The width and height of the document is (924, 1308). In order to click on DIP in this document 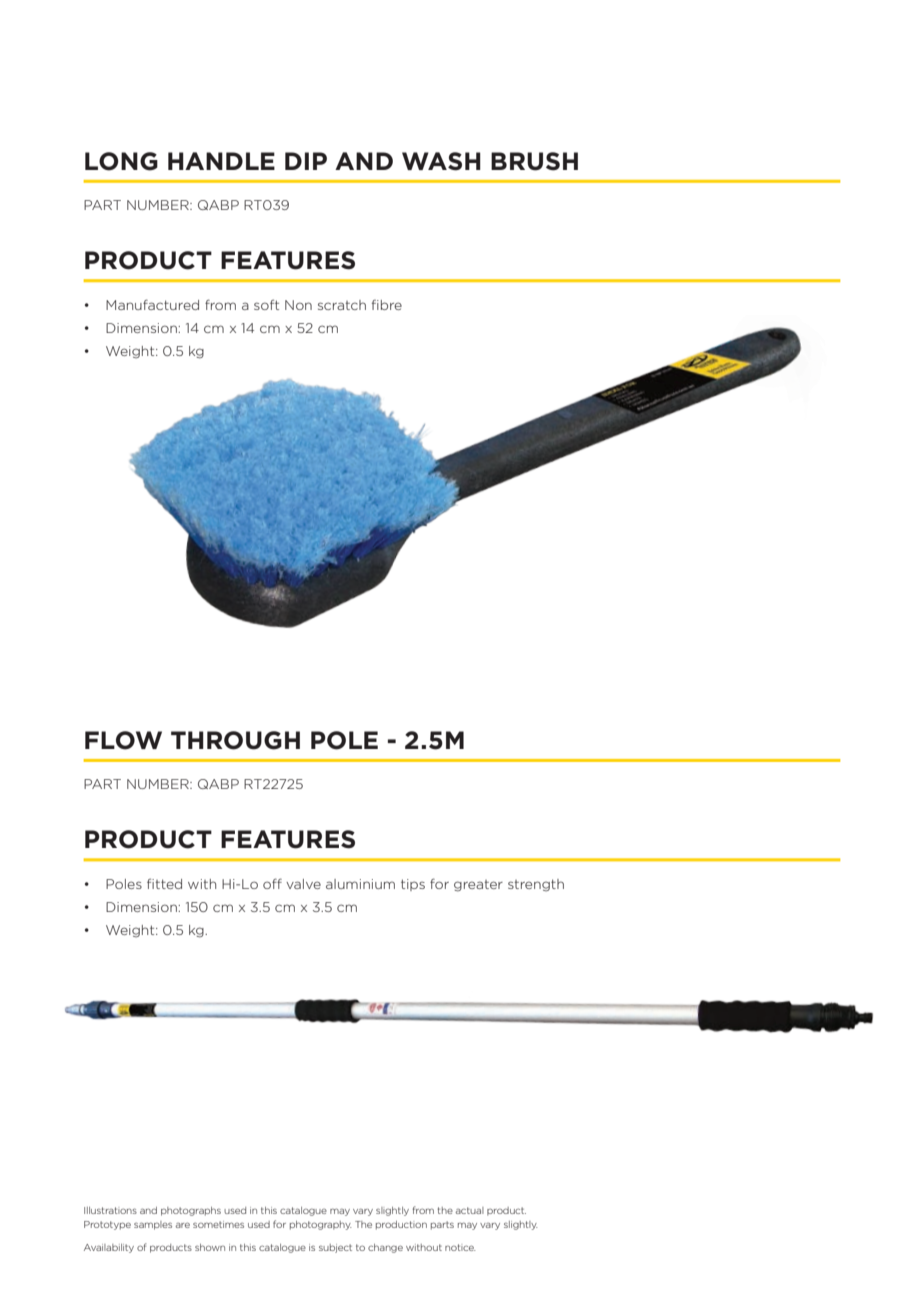, I will do `click(306, 161)`.
